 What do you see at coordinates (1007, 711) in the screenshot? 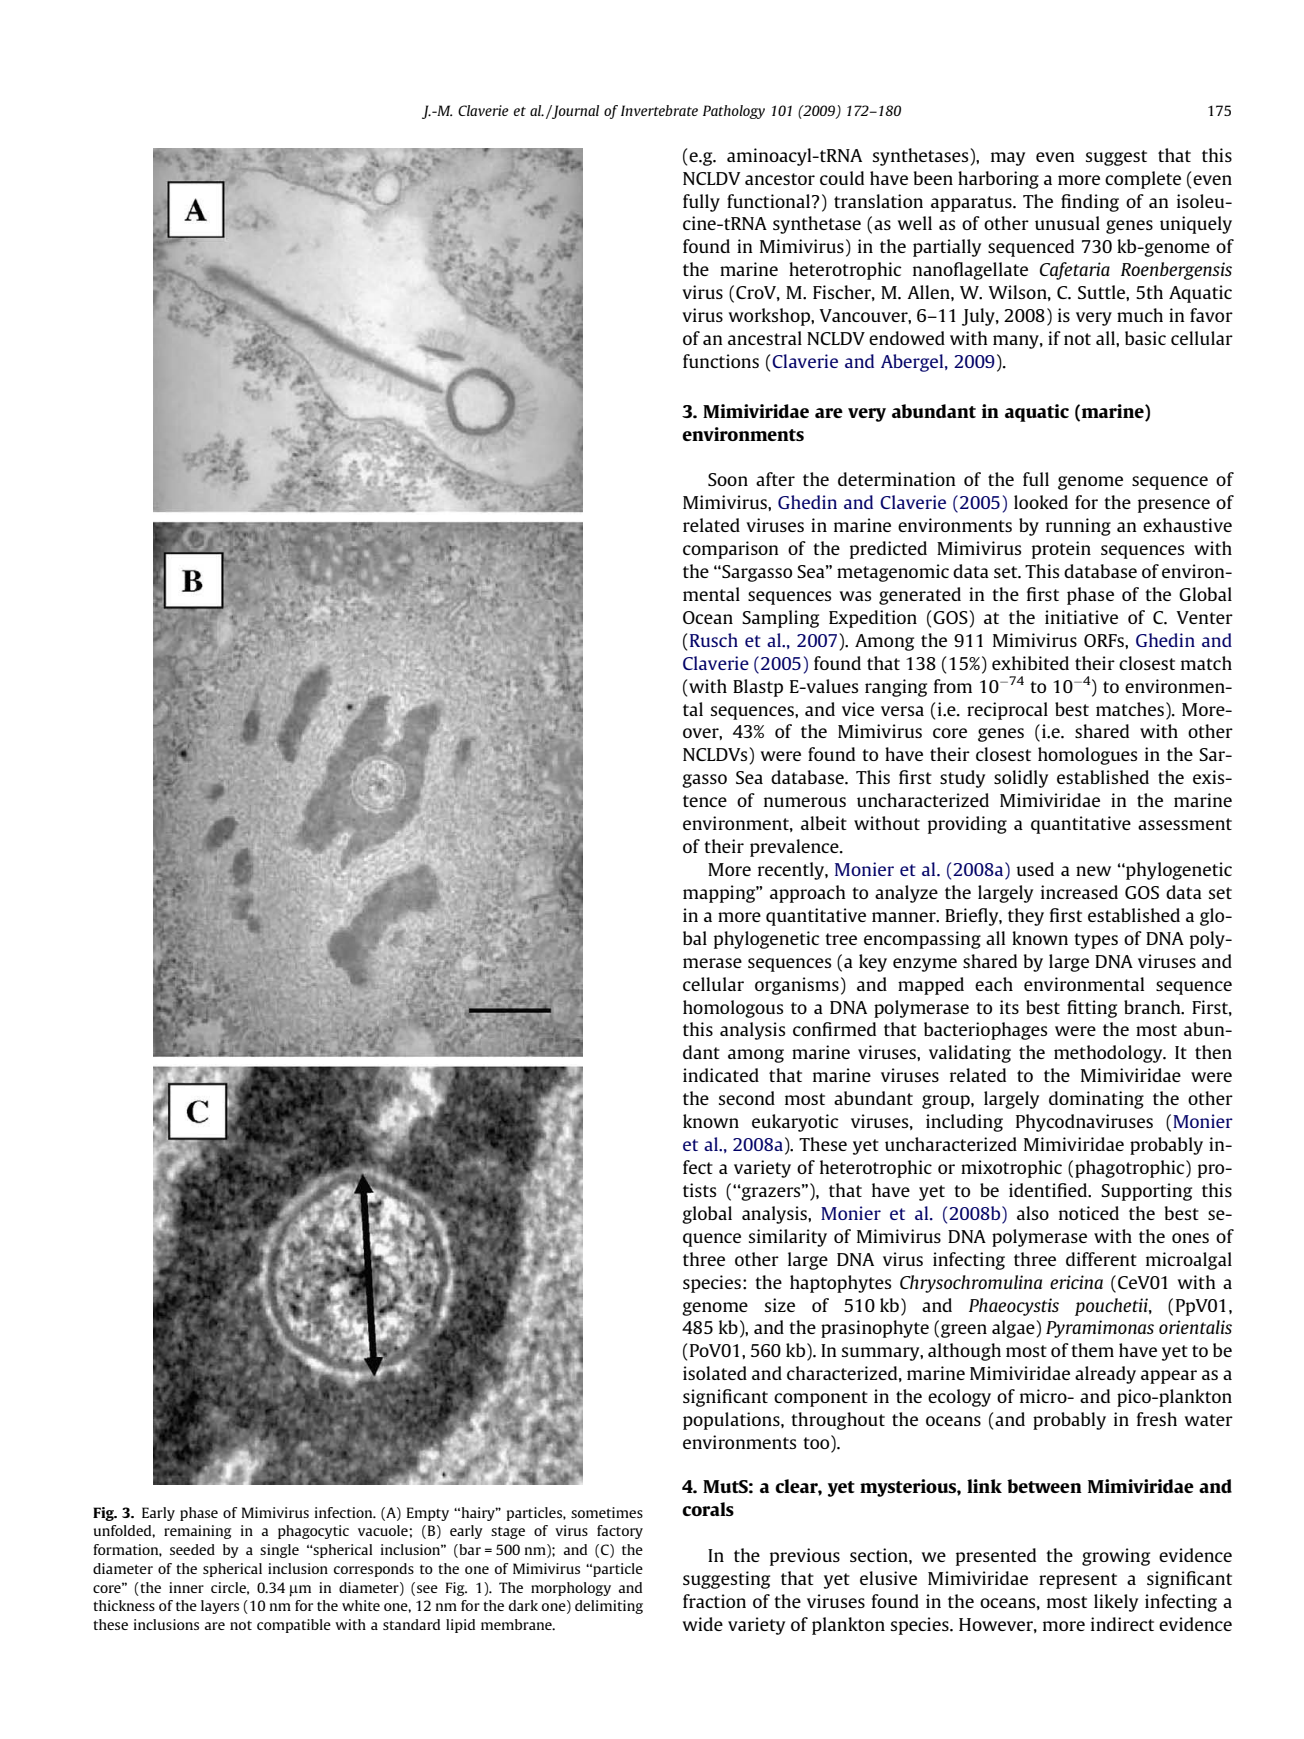
I see `reciprocal` at bounding box center [1007, 711].
